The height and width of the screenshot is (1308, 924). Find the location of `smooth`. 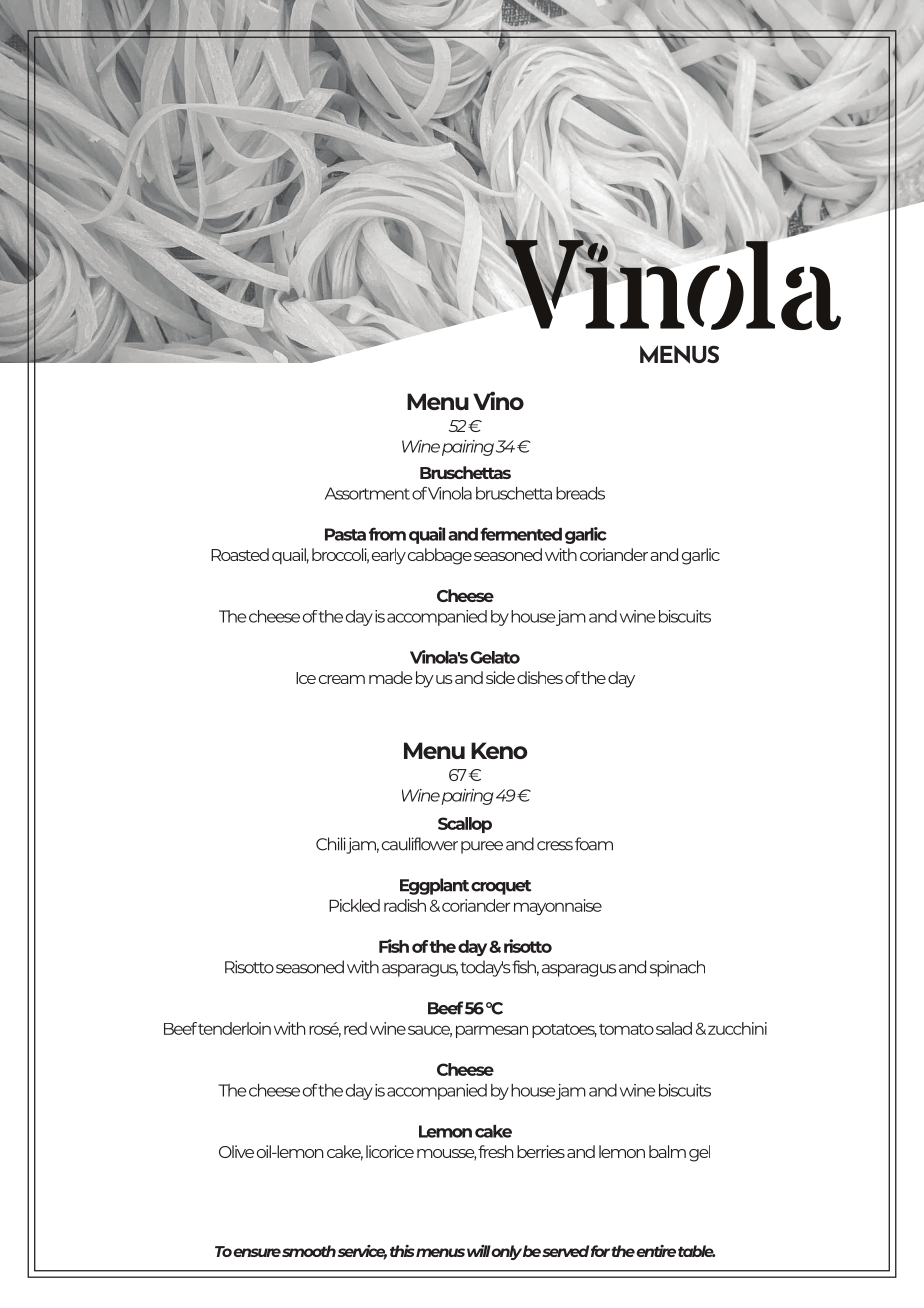

smooth is located at coordinates (309, 1251).
